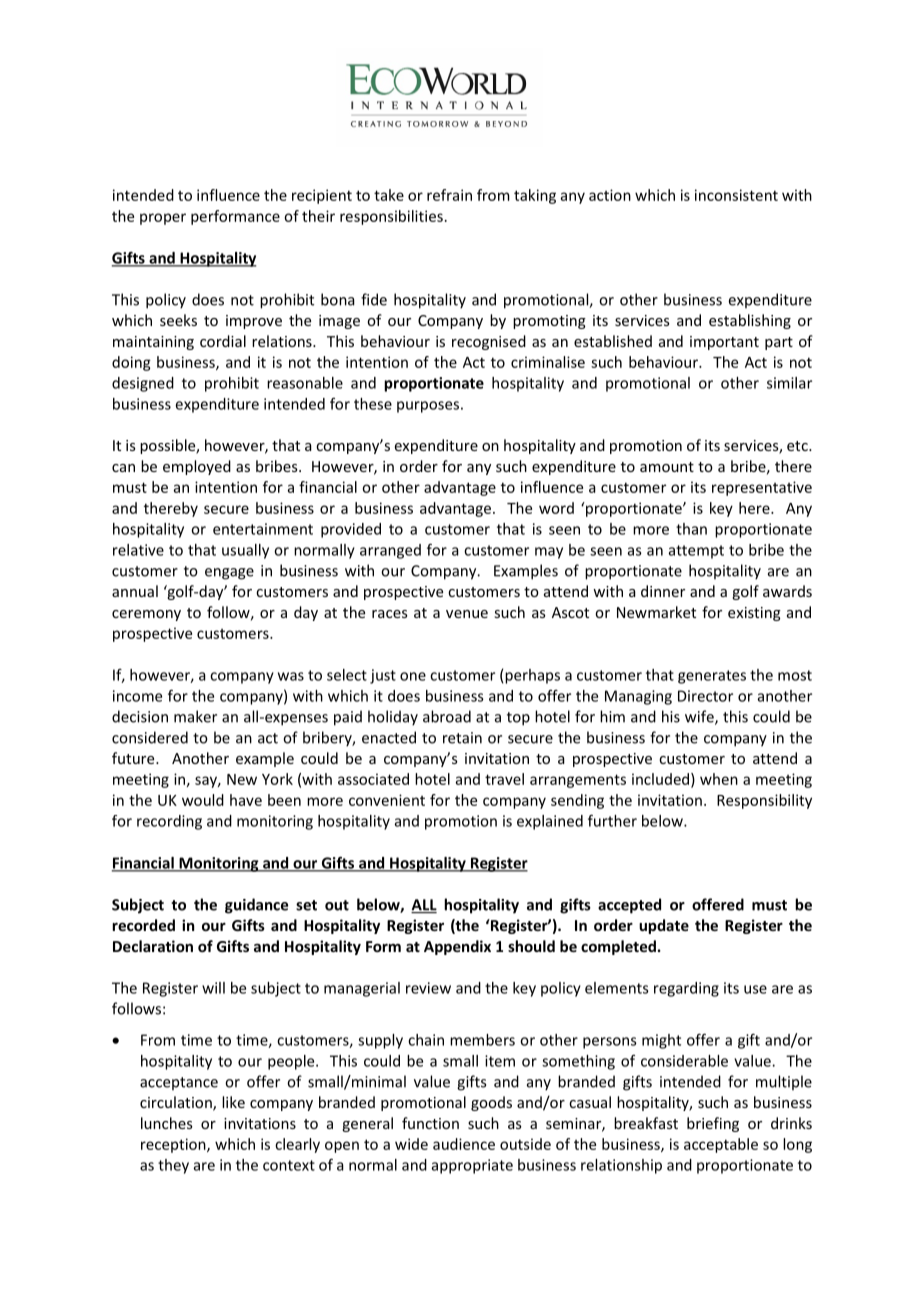  What do you see at coordinates (174, 1145) in the screenshot?
I see `reception` at bounding box center [174, 1145].
